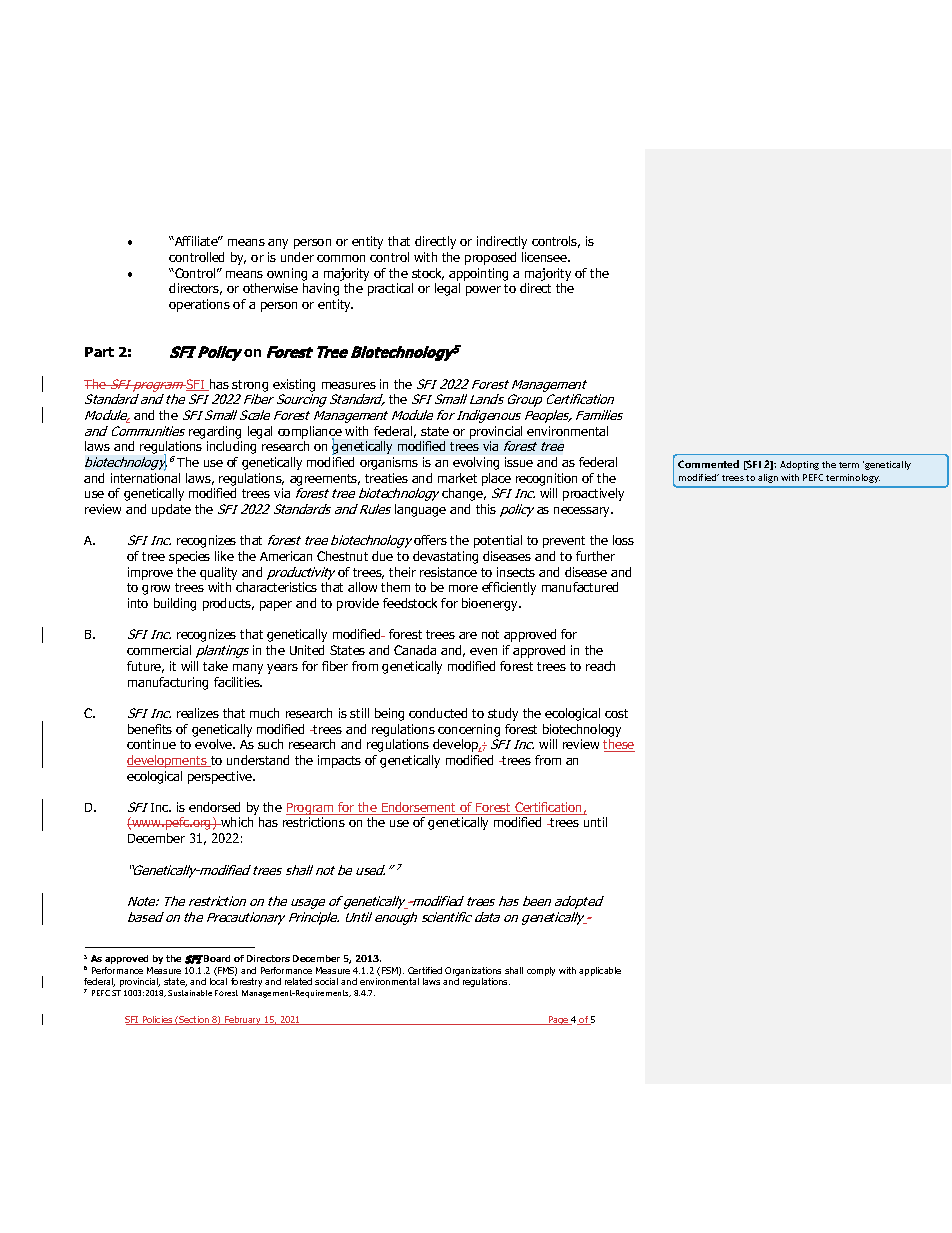  What do you see at coordinates (171, 510) in the page?
I see `update` at bounding box center [171, 510].
